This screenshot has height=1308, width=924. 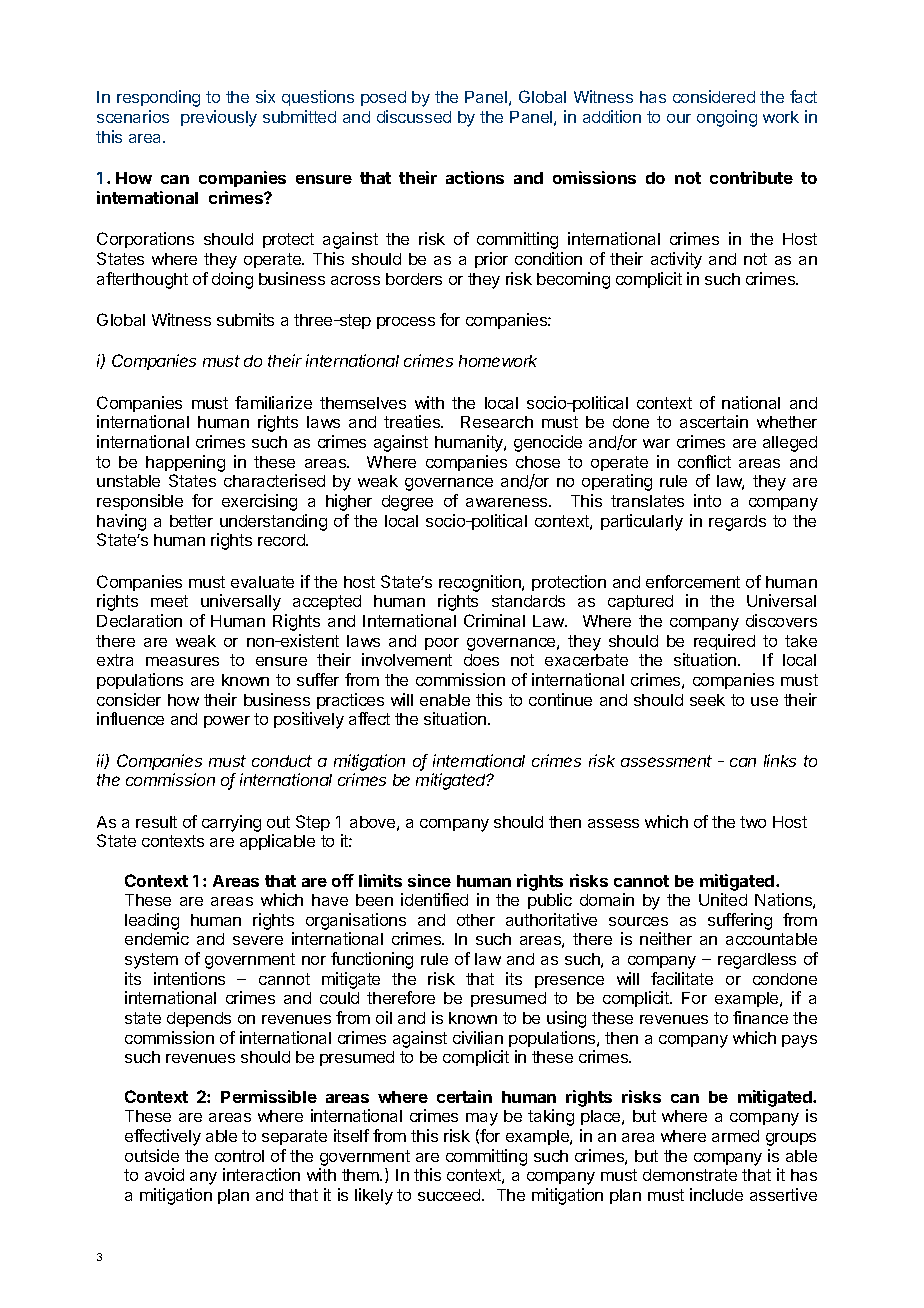 I want to click on required, so click(x=724, y=642).
